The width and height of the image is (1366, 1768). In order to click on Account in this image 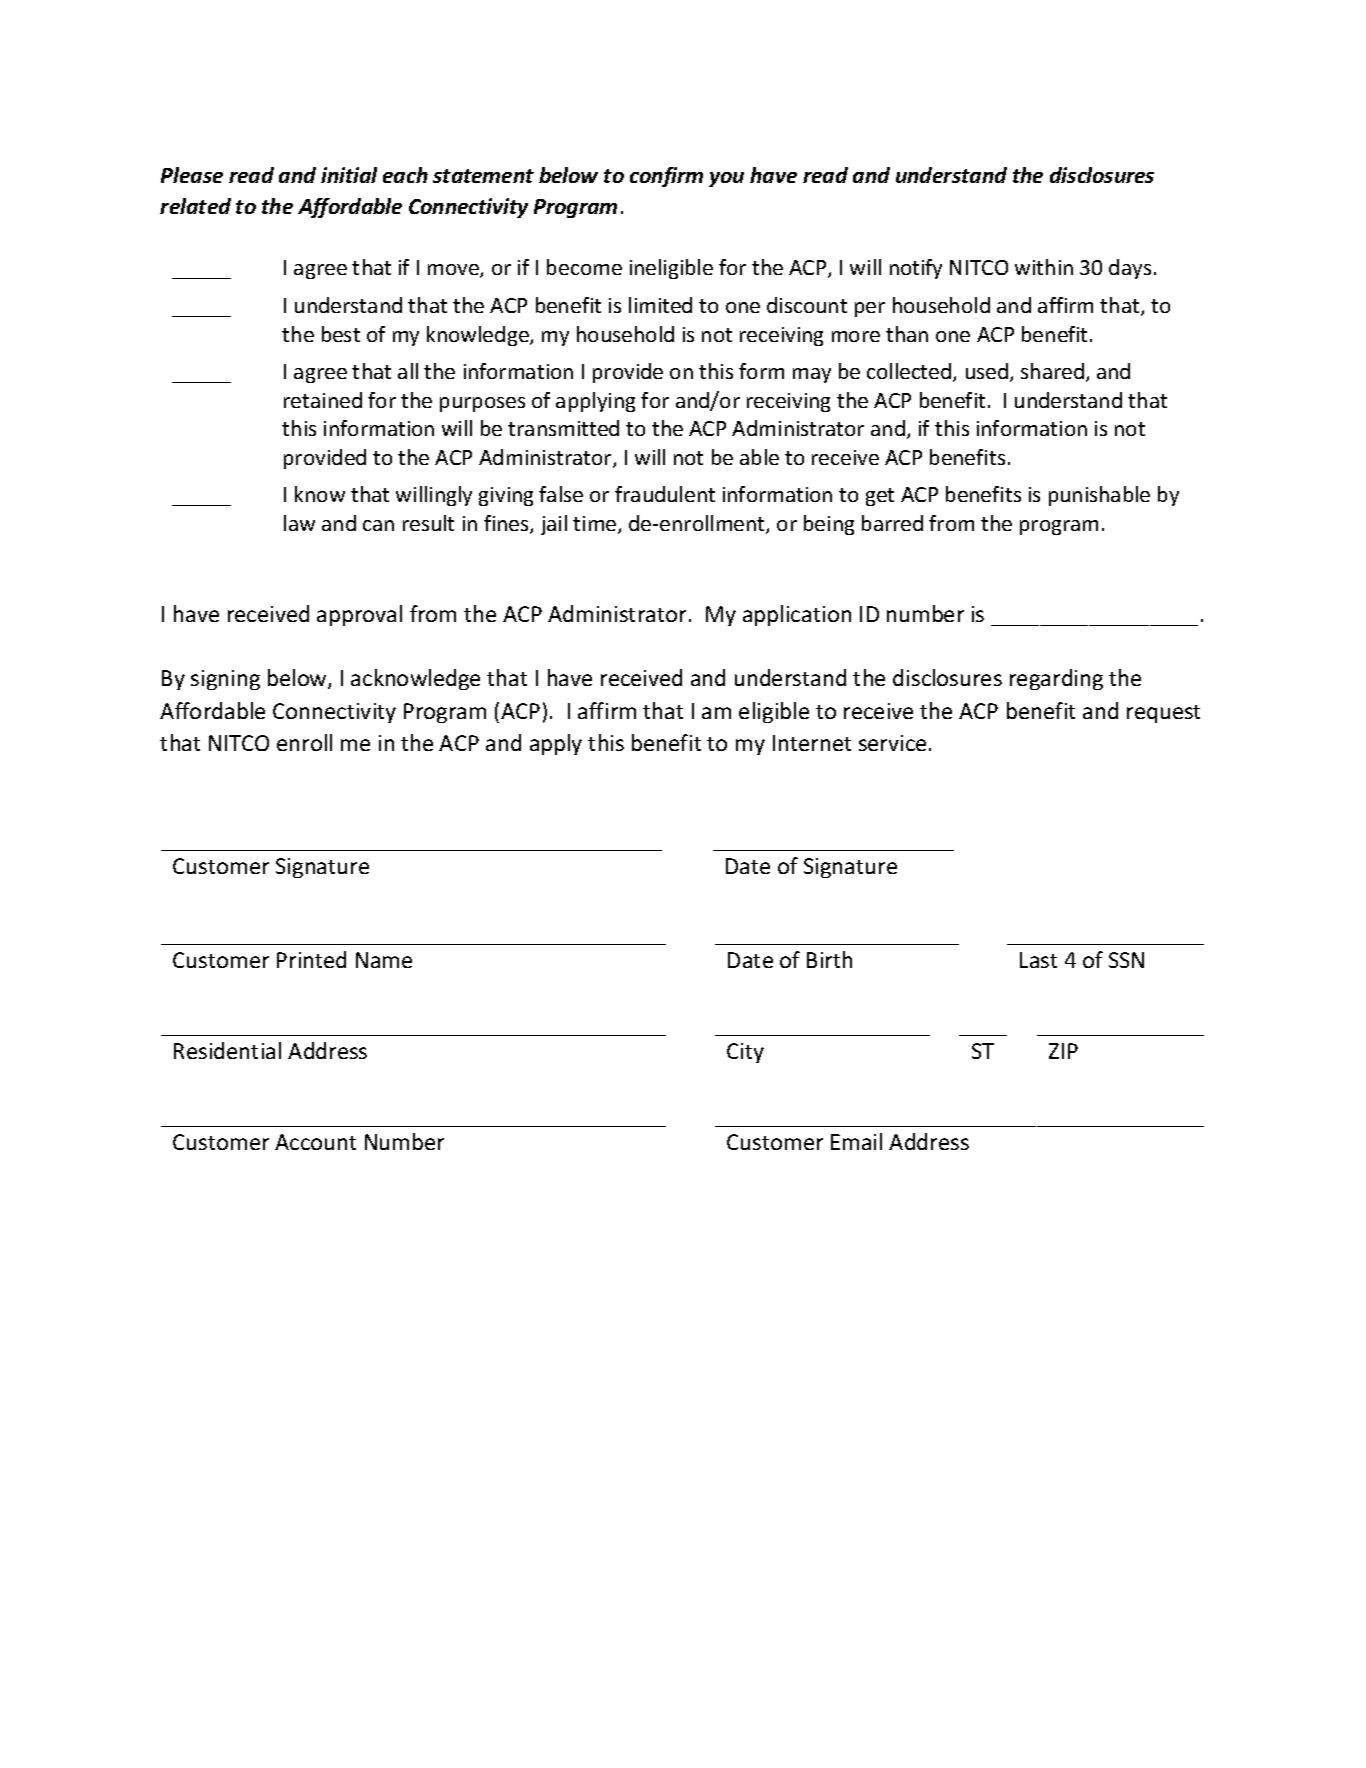, I will do `click(315, 1142)`.
